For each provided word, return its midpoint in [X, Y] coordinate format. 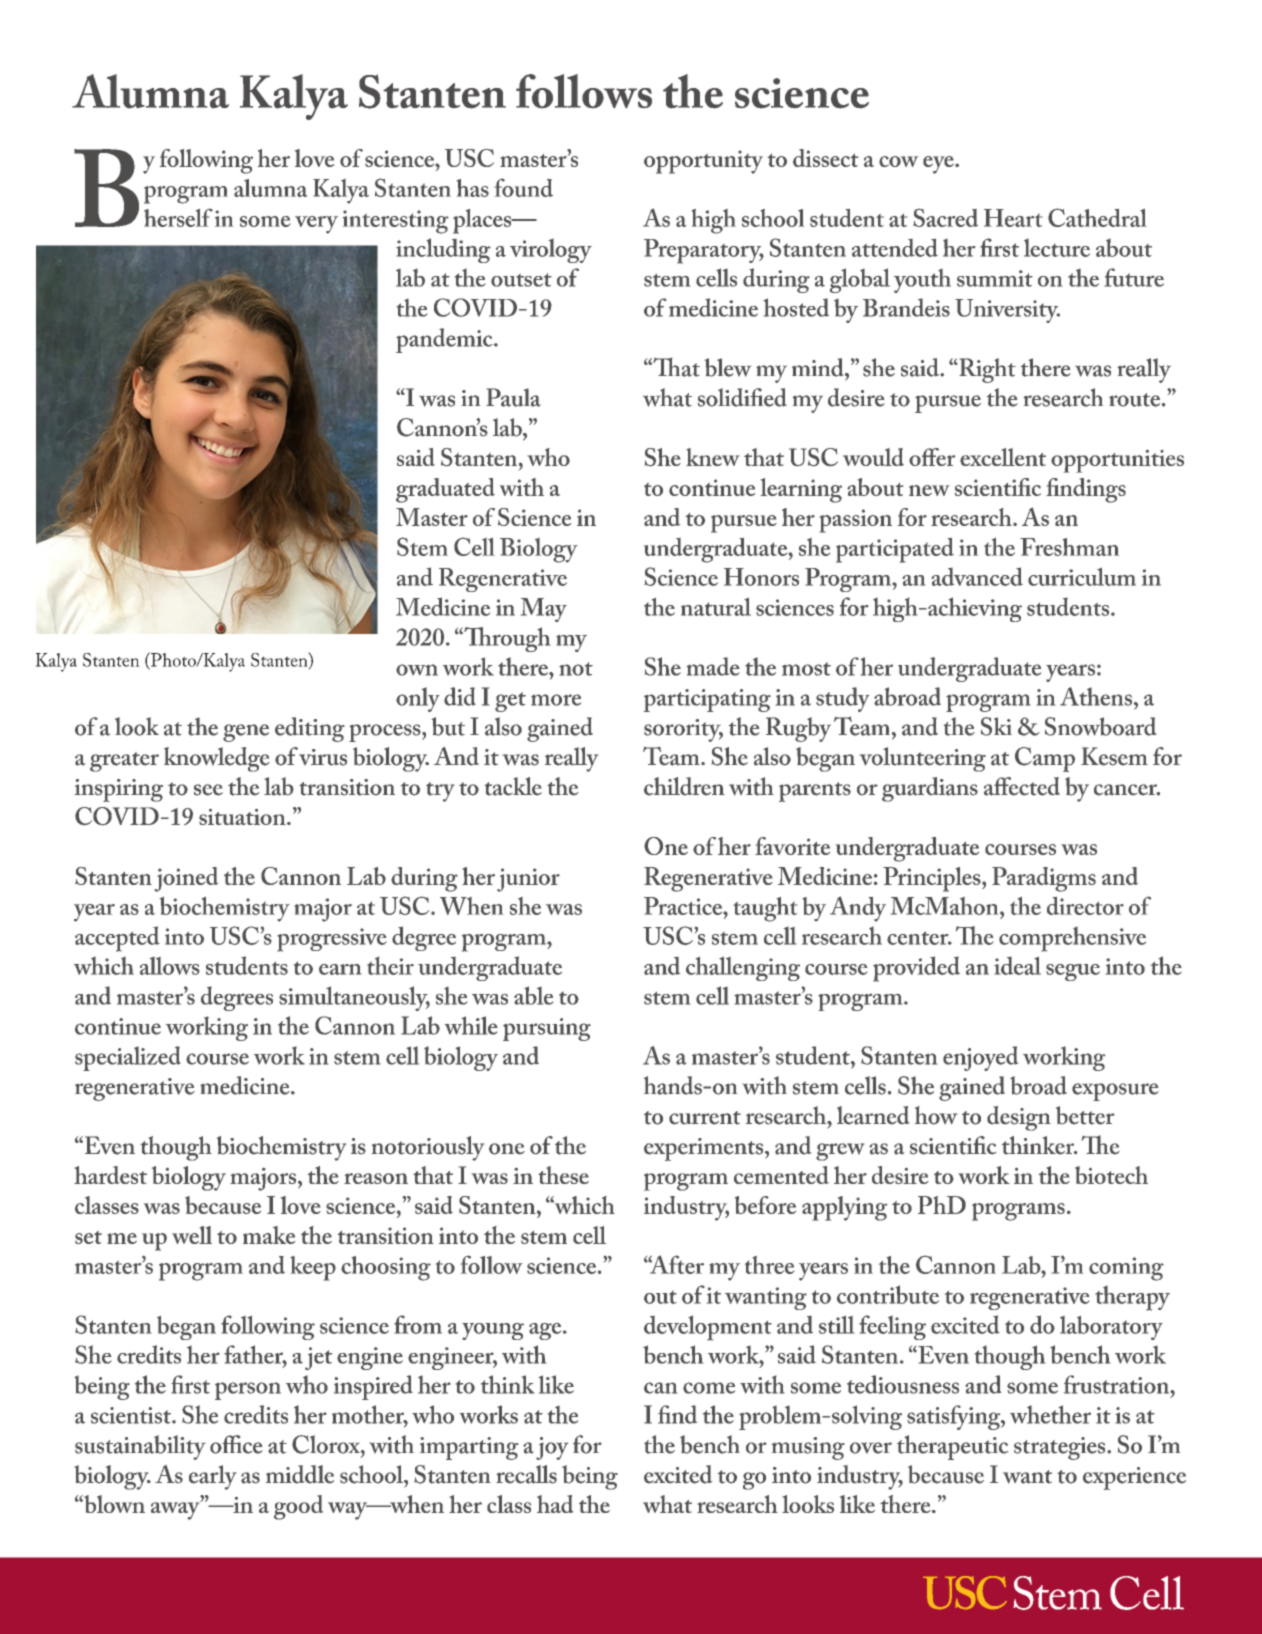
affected [1022, 786]
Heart [1013, 218]
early [212, 1477]
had [555, 1504]
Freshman [1069, 547]
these [563, 1175]
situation [243, 817]
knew [712, 457]
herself [178, 218]
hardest [110, 1175]
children [684, 786]
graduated [445, 490]
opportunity [703, 162]
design [1019, 1118]
